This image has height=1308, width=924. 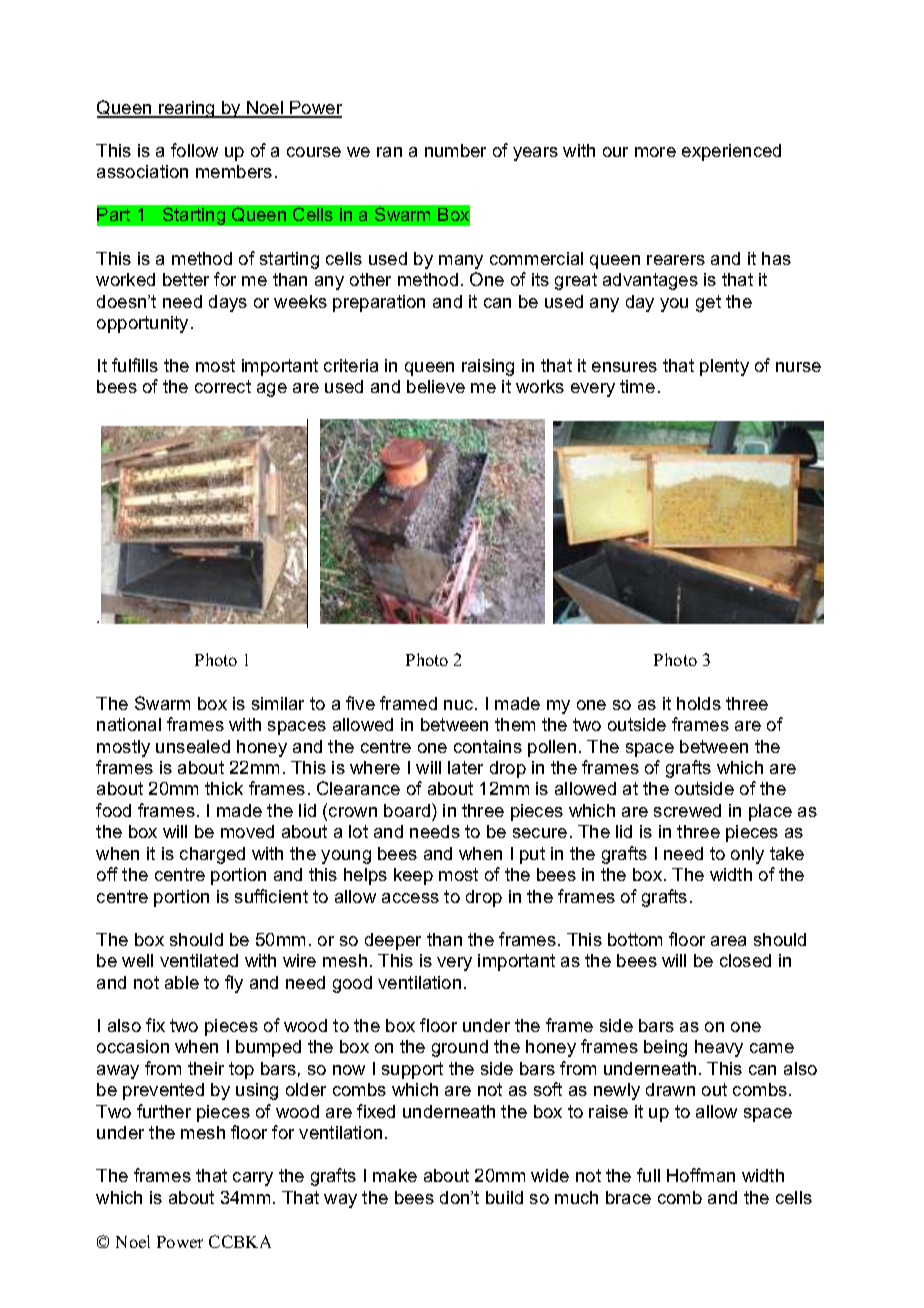 I want to click on later, so click(x=465, y=767).
